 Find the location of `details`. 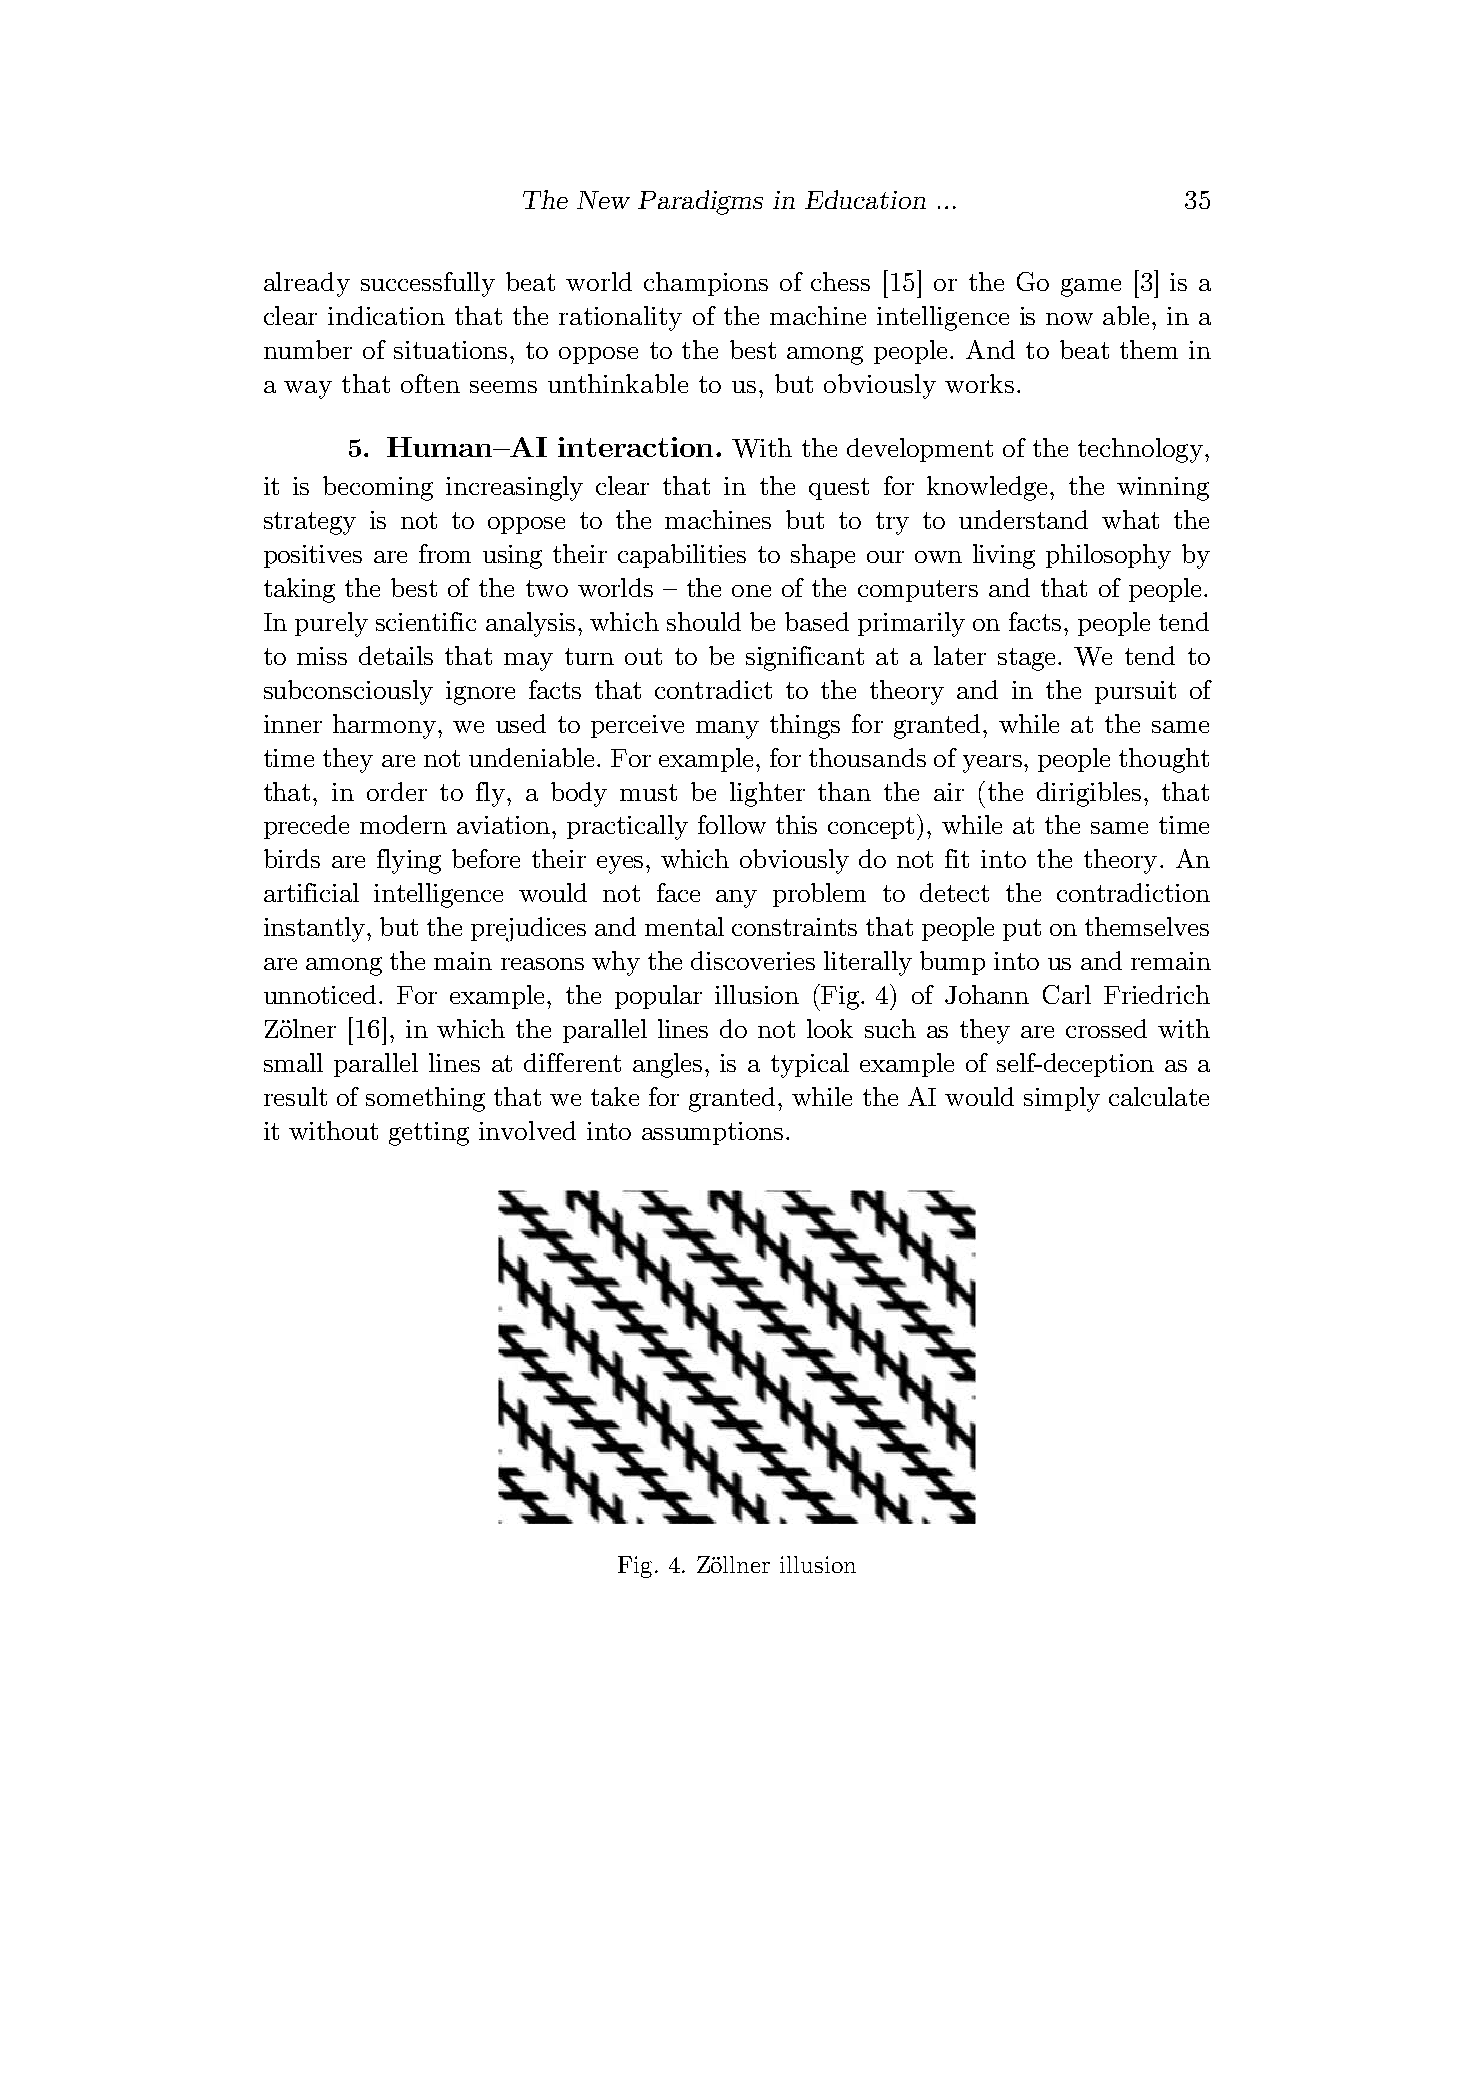

details is located at coordinates (396, 655).
